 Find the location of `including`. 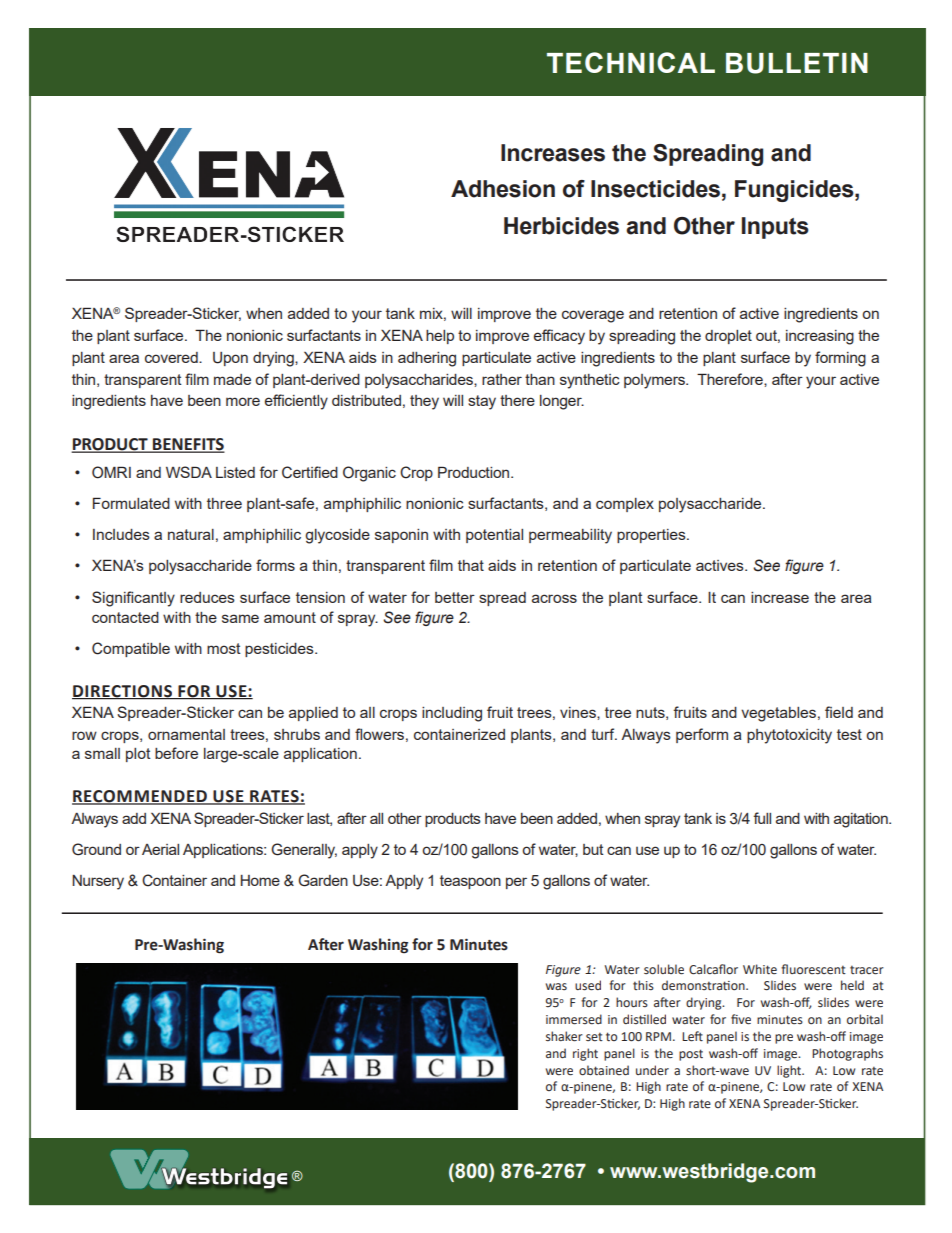

including is located at coordinates (452, 714).
